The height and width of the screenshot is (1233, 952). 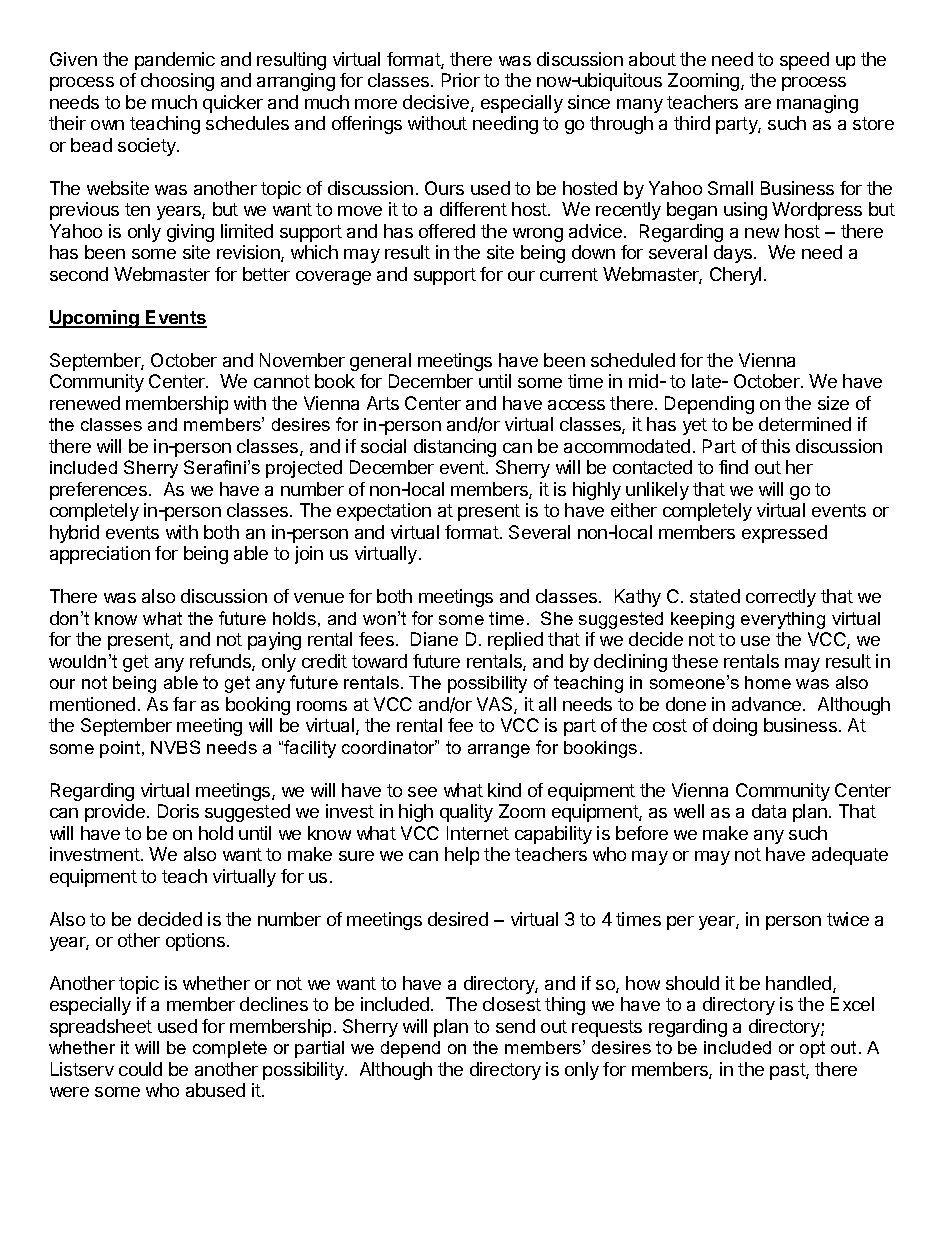 I want to click on are, so click(x=758, y=104).
